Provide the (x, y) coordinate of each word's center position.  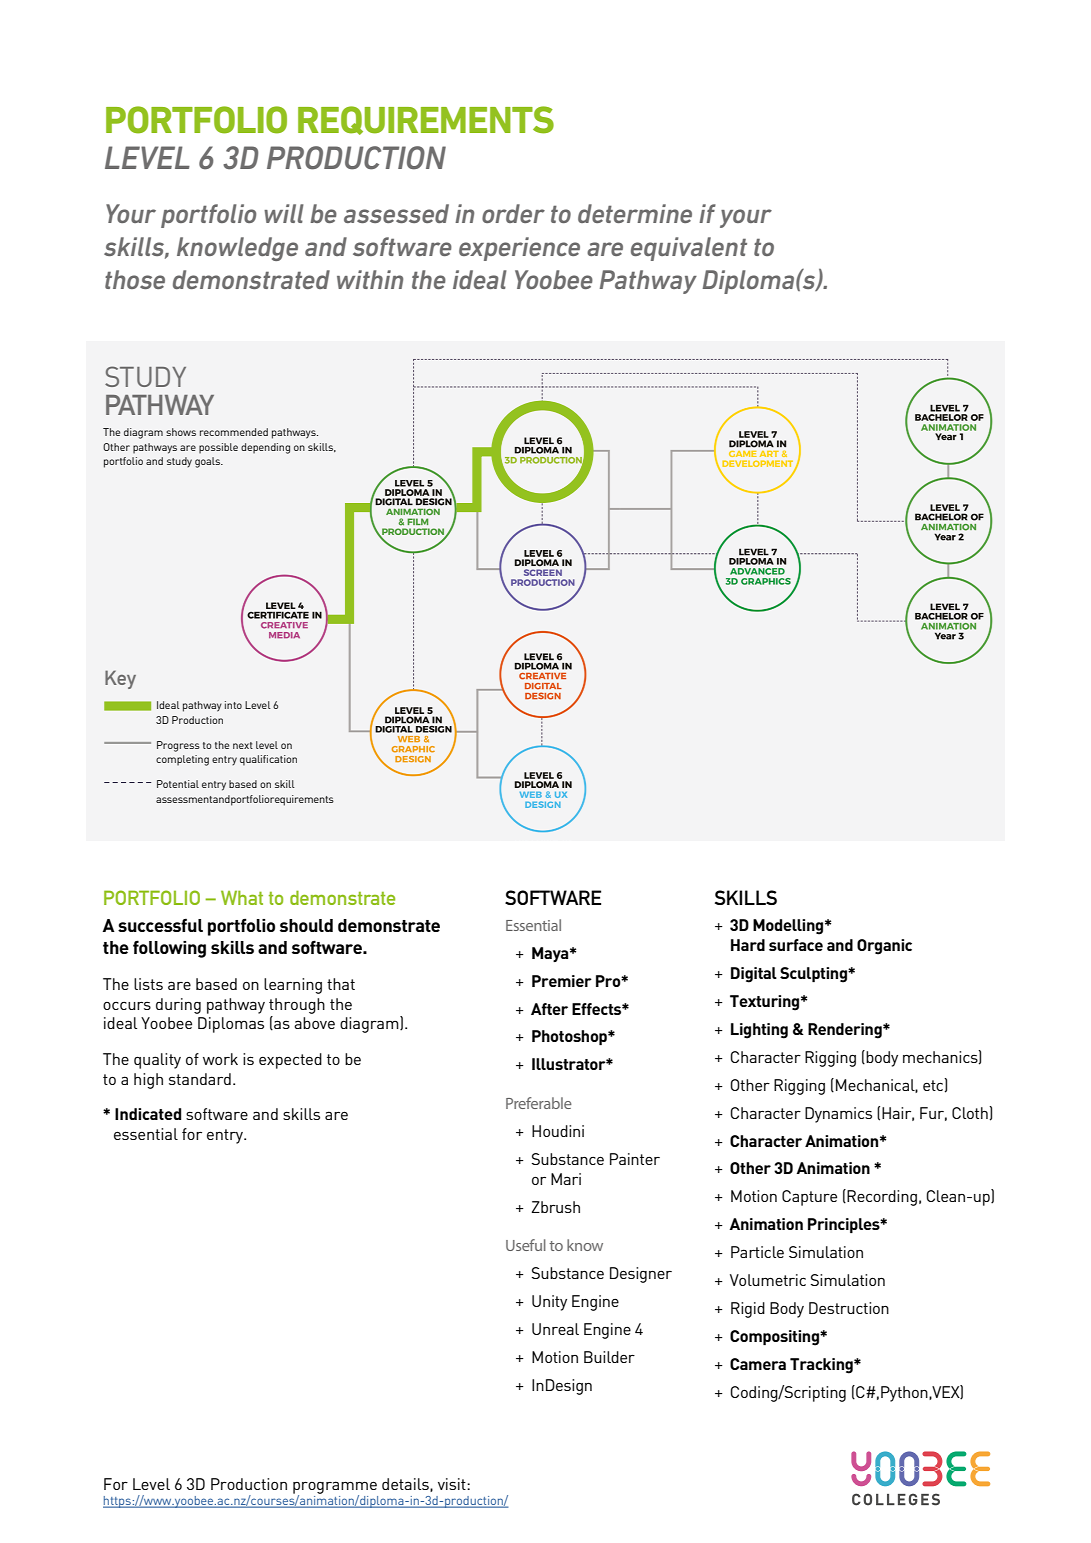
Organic (884, 947)
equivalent (689, 249)
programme (335, 1488)
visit (453, 1484)
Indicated (148, 1114)
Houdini (558, 1131)
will (284, 213)
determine (635, 213)
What (242, 897)
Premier (562, 981)
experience (519, 249)
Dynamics (838, 1115)
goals (208, 462)
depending (265, 448)
